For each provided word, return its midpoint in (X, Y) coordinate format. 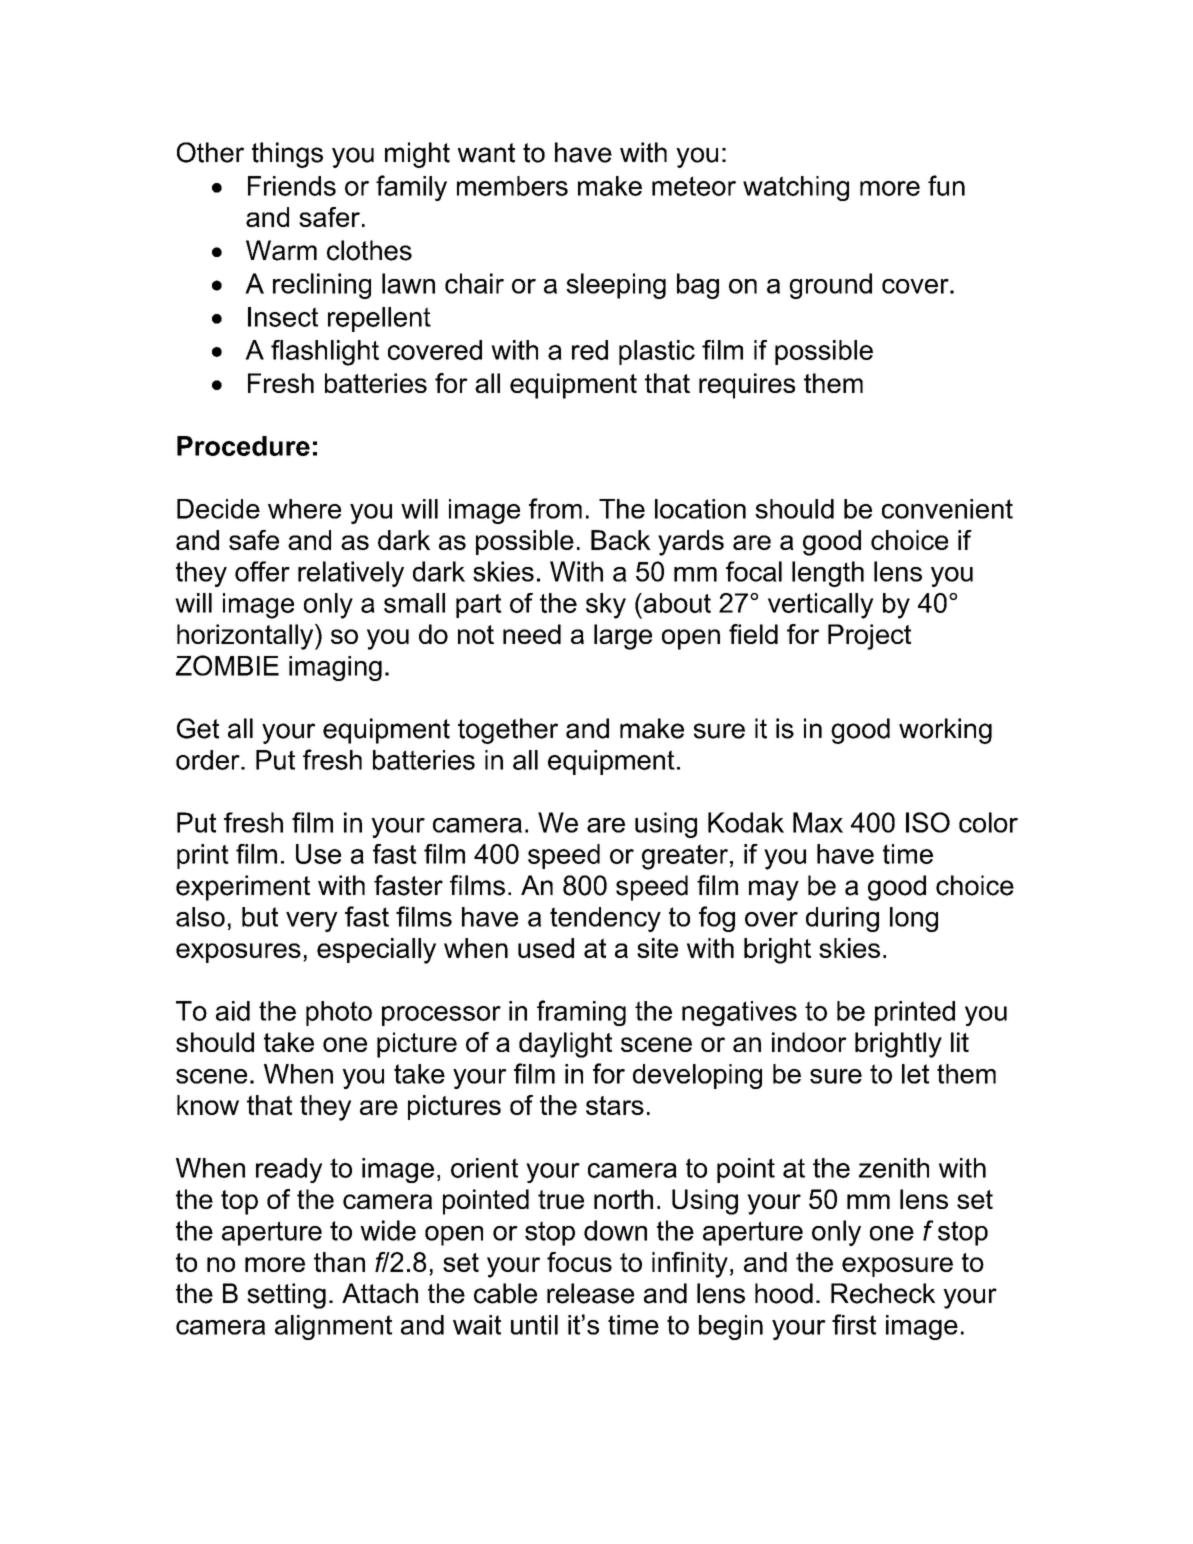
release (590, 1293)
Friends (292, 186)
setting (286, 1296)
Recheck (883, 1293)
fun (946, 185)
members (512, 186)
